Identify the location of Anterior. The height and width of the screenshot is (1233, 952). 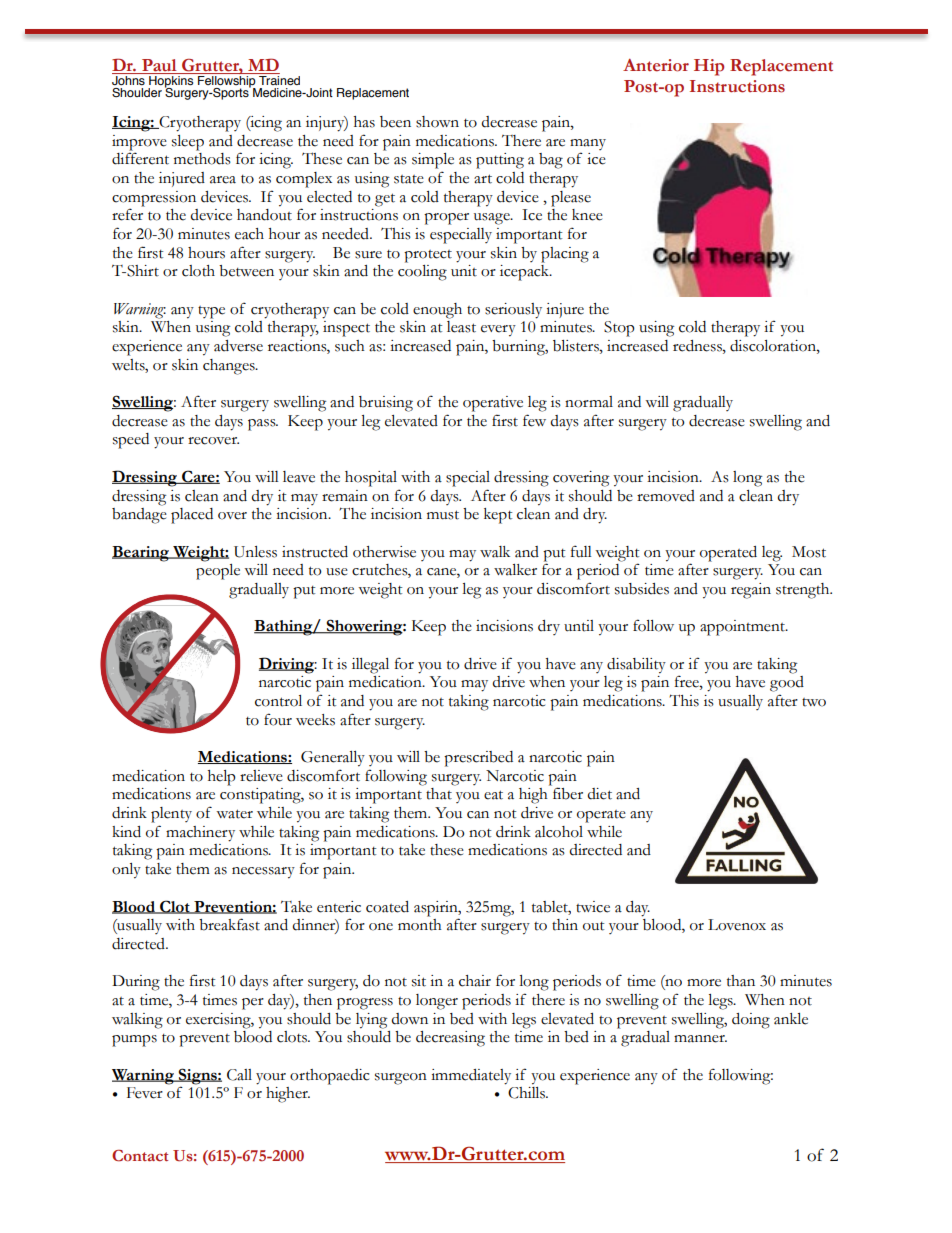
(656, 65).
